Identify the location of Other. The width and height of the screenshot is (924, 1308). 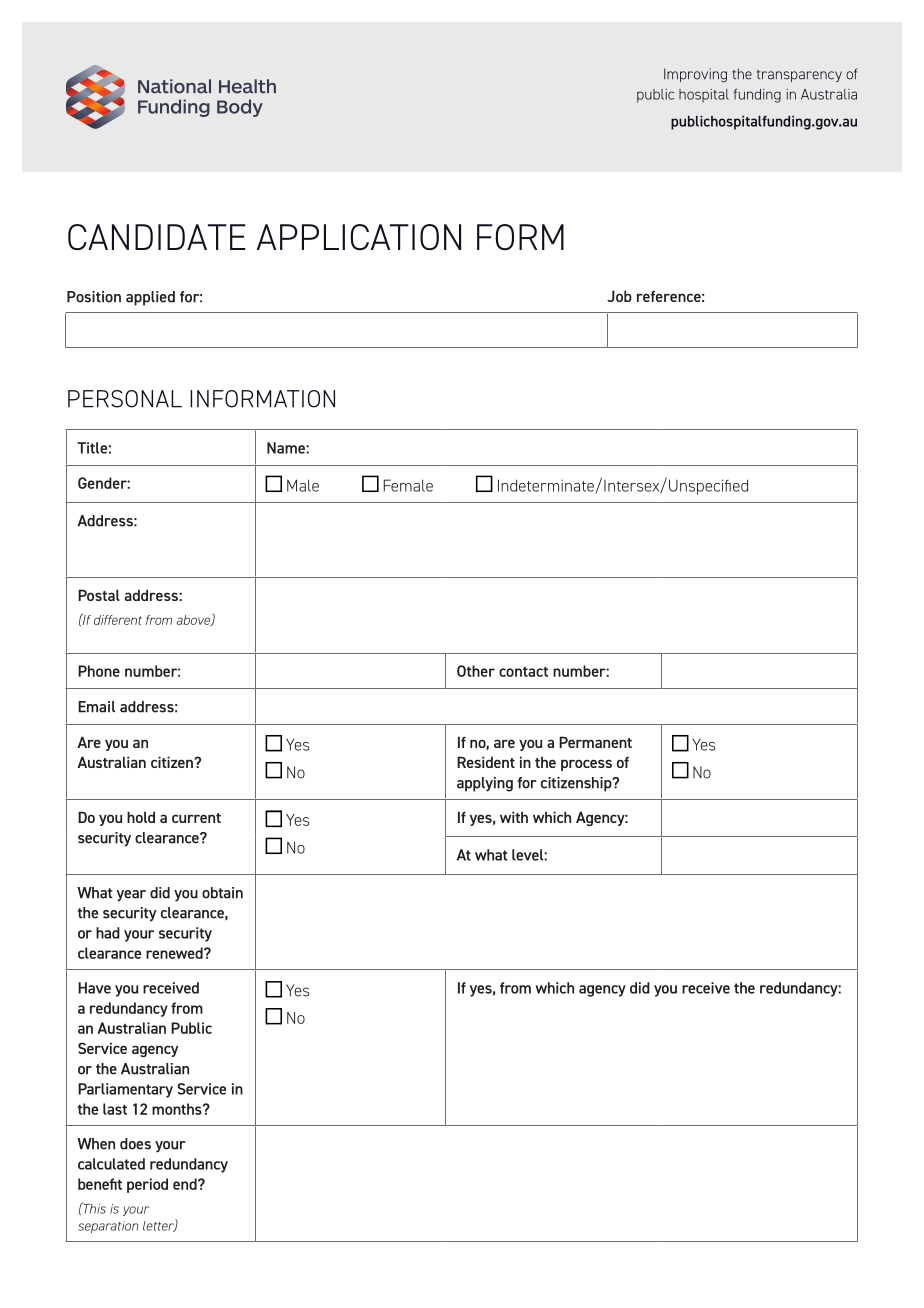
(476, 671).
